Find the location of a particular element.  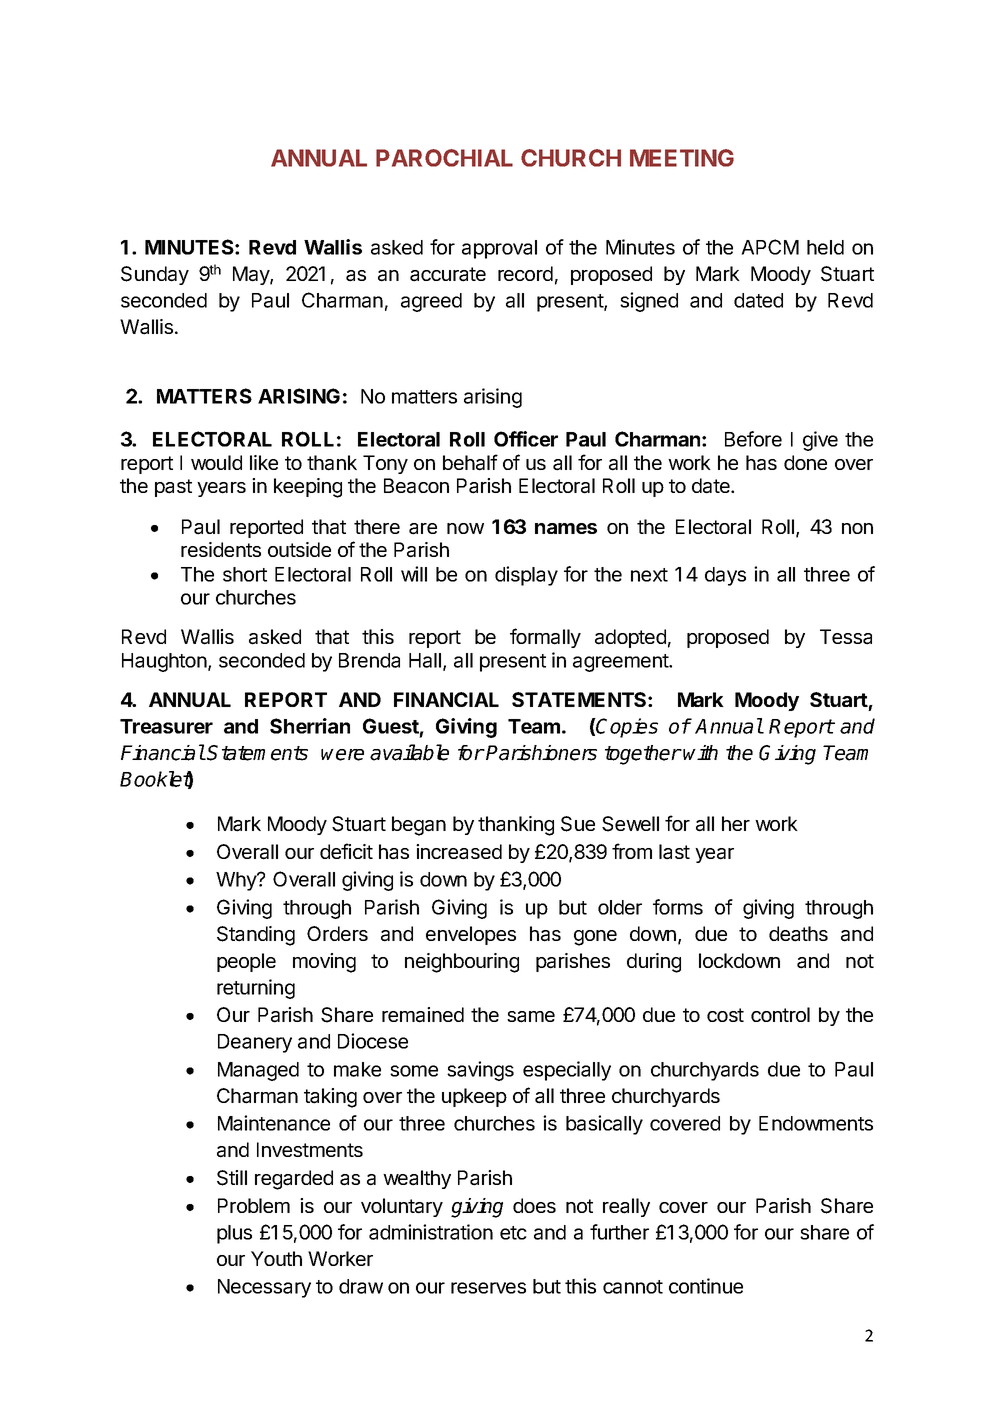

residents is located at coordinates (221, 549).
